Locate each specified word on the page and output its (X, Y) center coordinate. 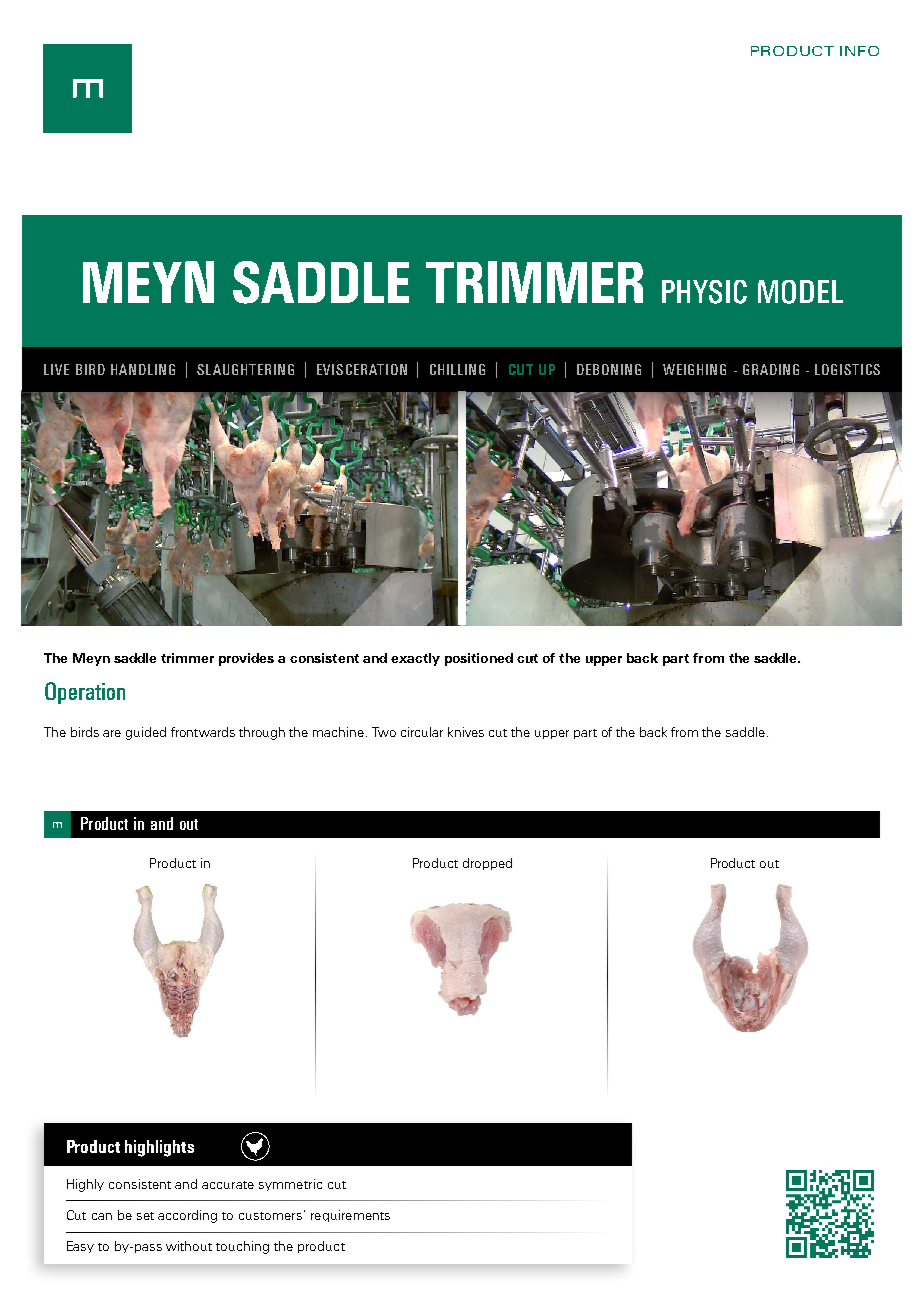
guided (146, 733)
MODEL (800, 292)
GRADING (771, 369)
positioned (479, 659)
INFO (859, 51)
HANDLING (143, 369)
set (145, 1216)
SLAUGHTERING (245, 369)
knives (466, 732)
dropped (487, 864)
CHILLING (457, 369)
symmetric (290, 1185)
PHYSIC (704, 292)
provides (246, 659)
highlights (159, 1148)
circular (422, 732)
